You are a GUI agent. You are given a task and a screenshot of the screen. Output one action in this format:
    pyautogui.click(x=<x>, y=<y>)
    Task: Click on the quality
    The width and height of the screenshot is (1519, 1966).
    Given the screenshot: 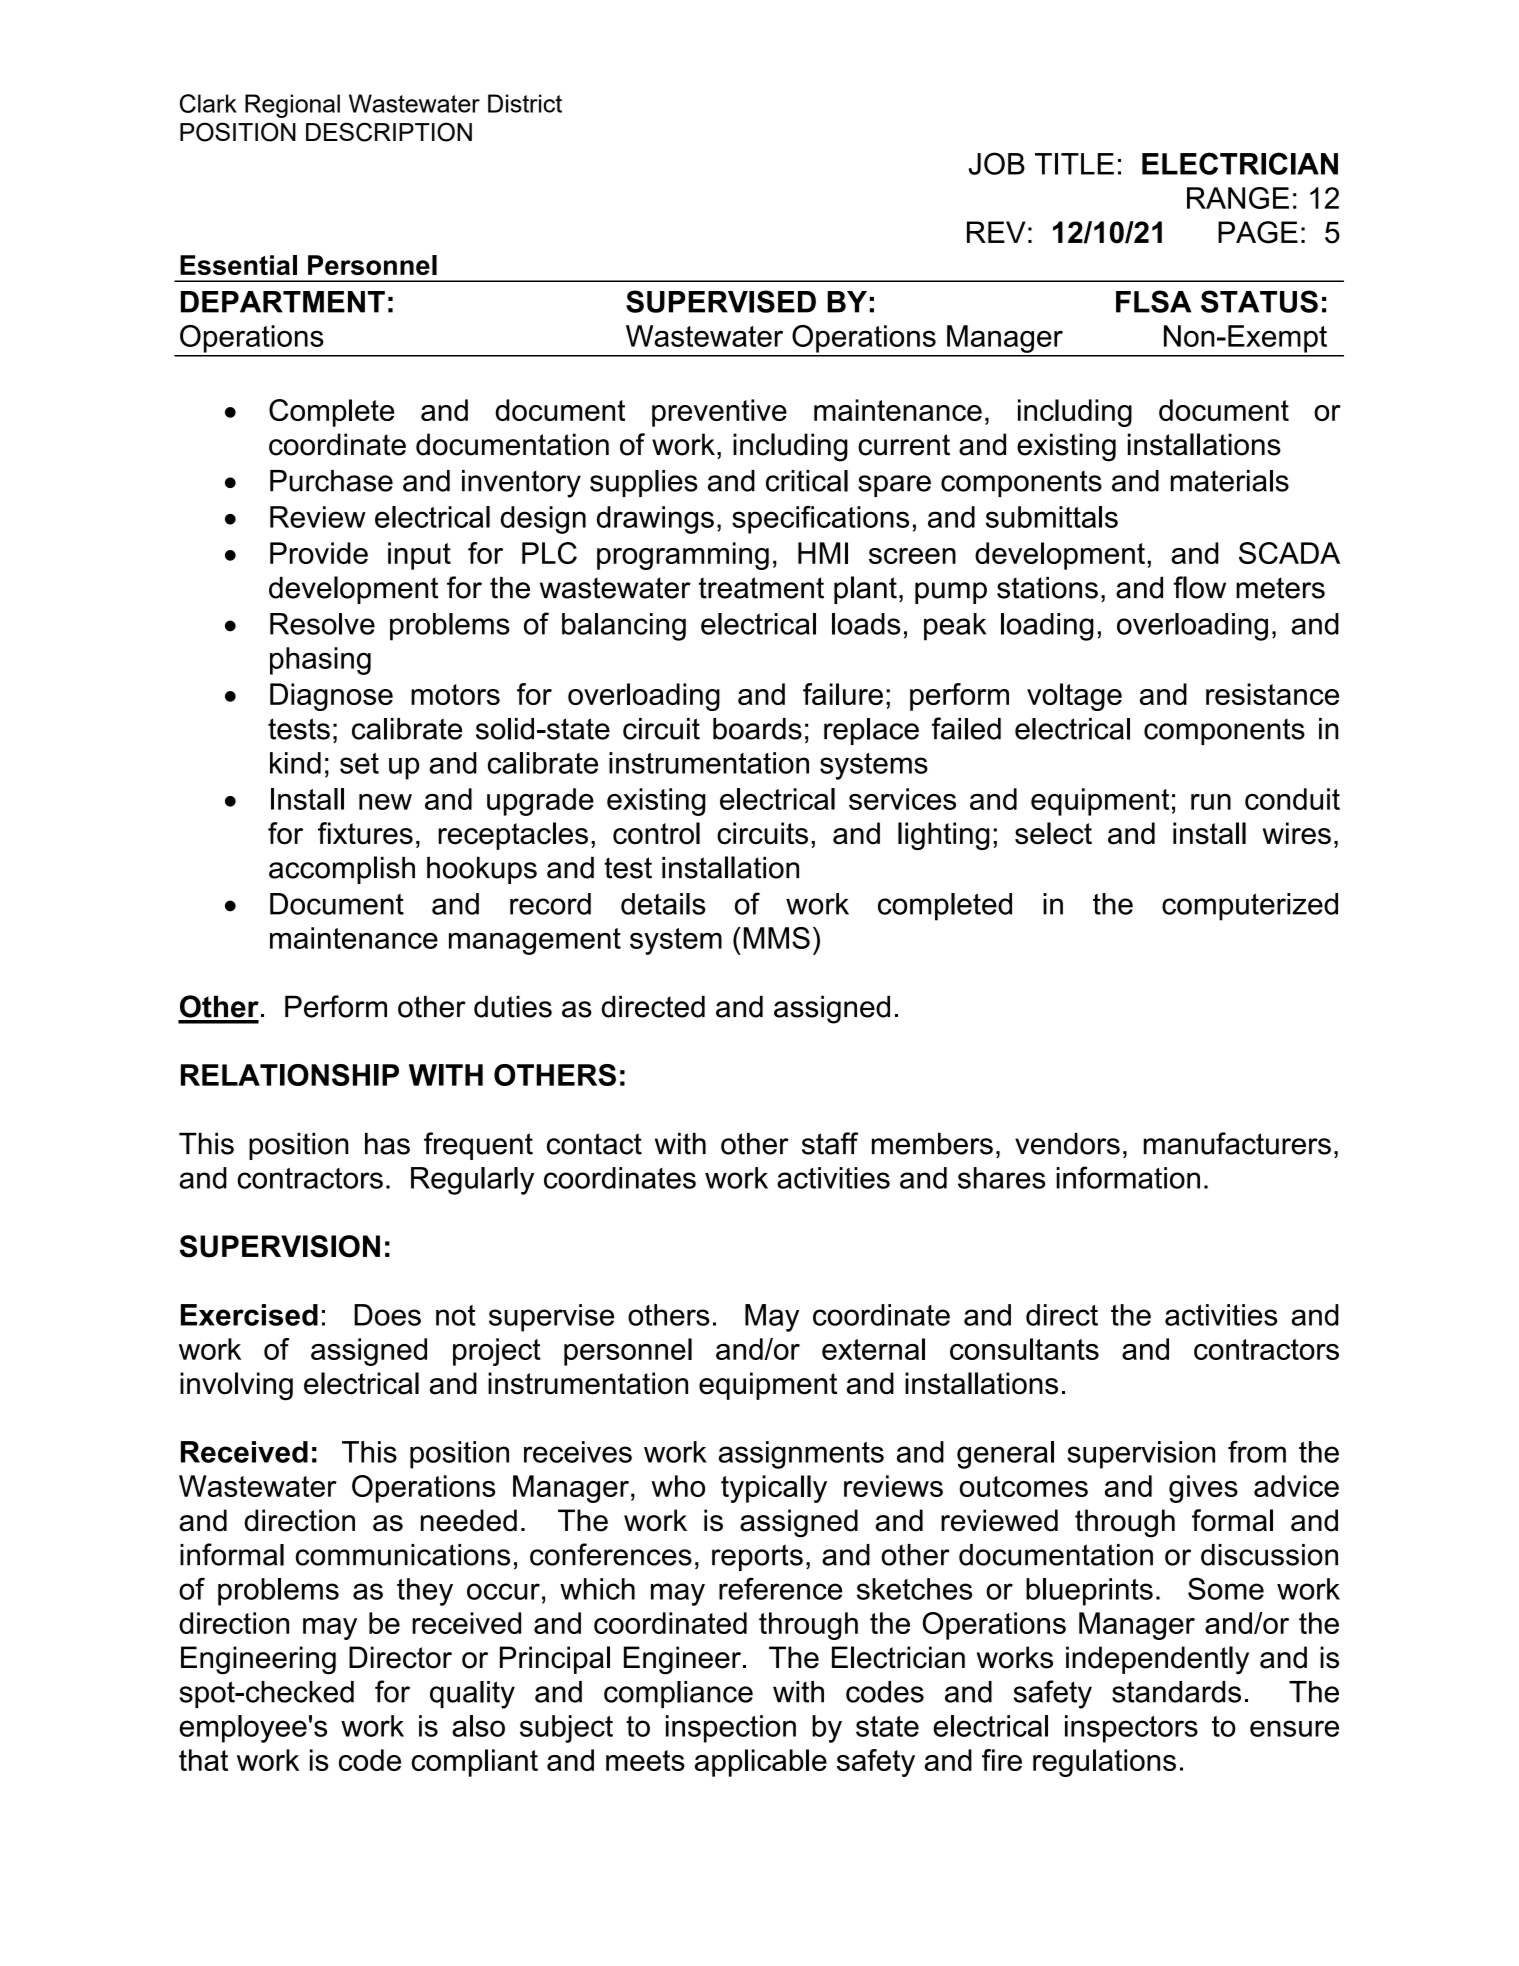 What is the action you would take?
    pyautogui.click(x=472, y=1695)
